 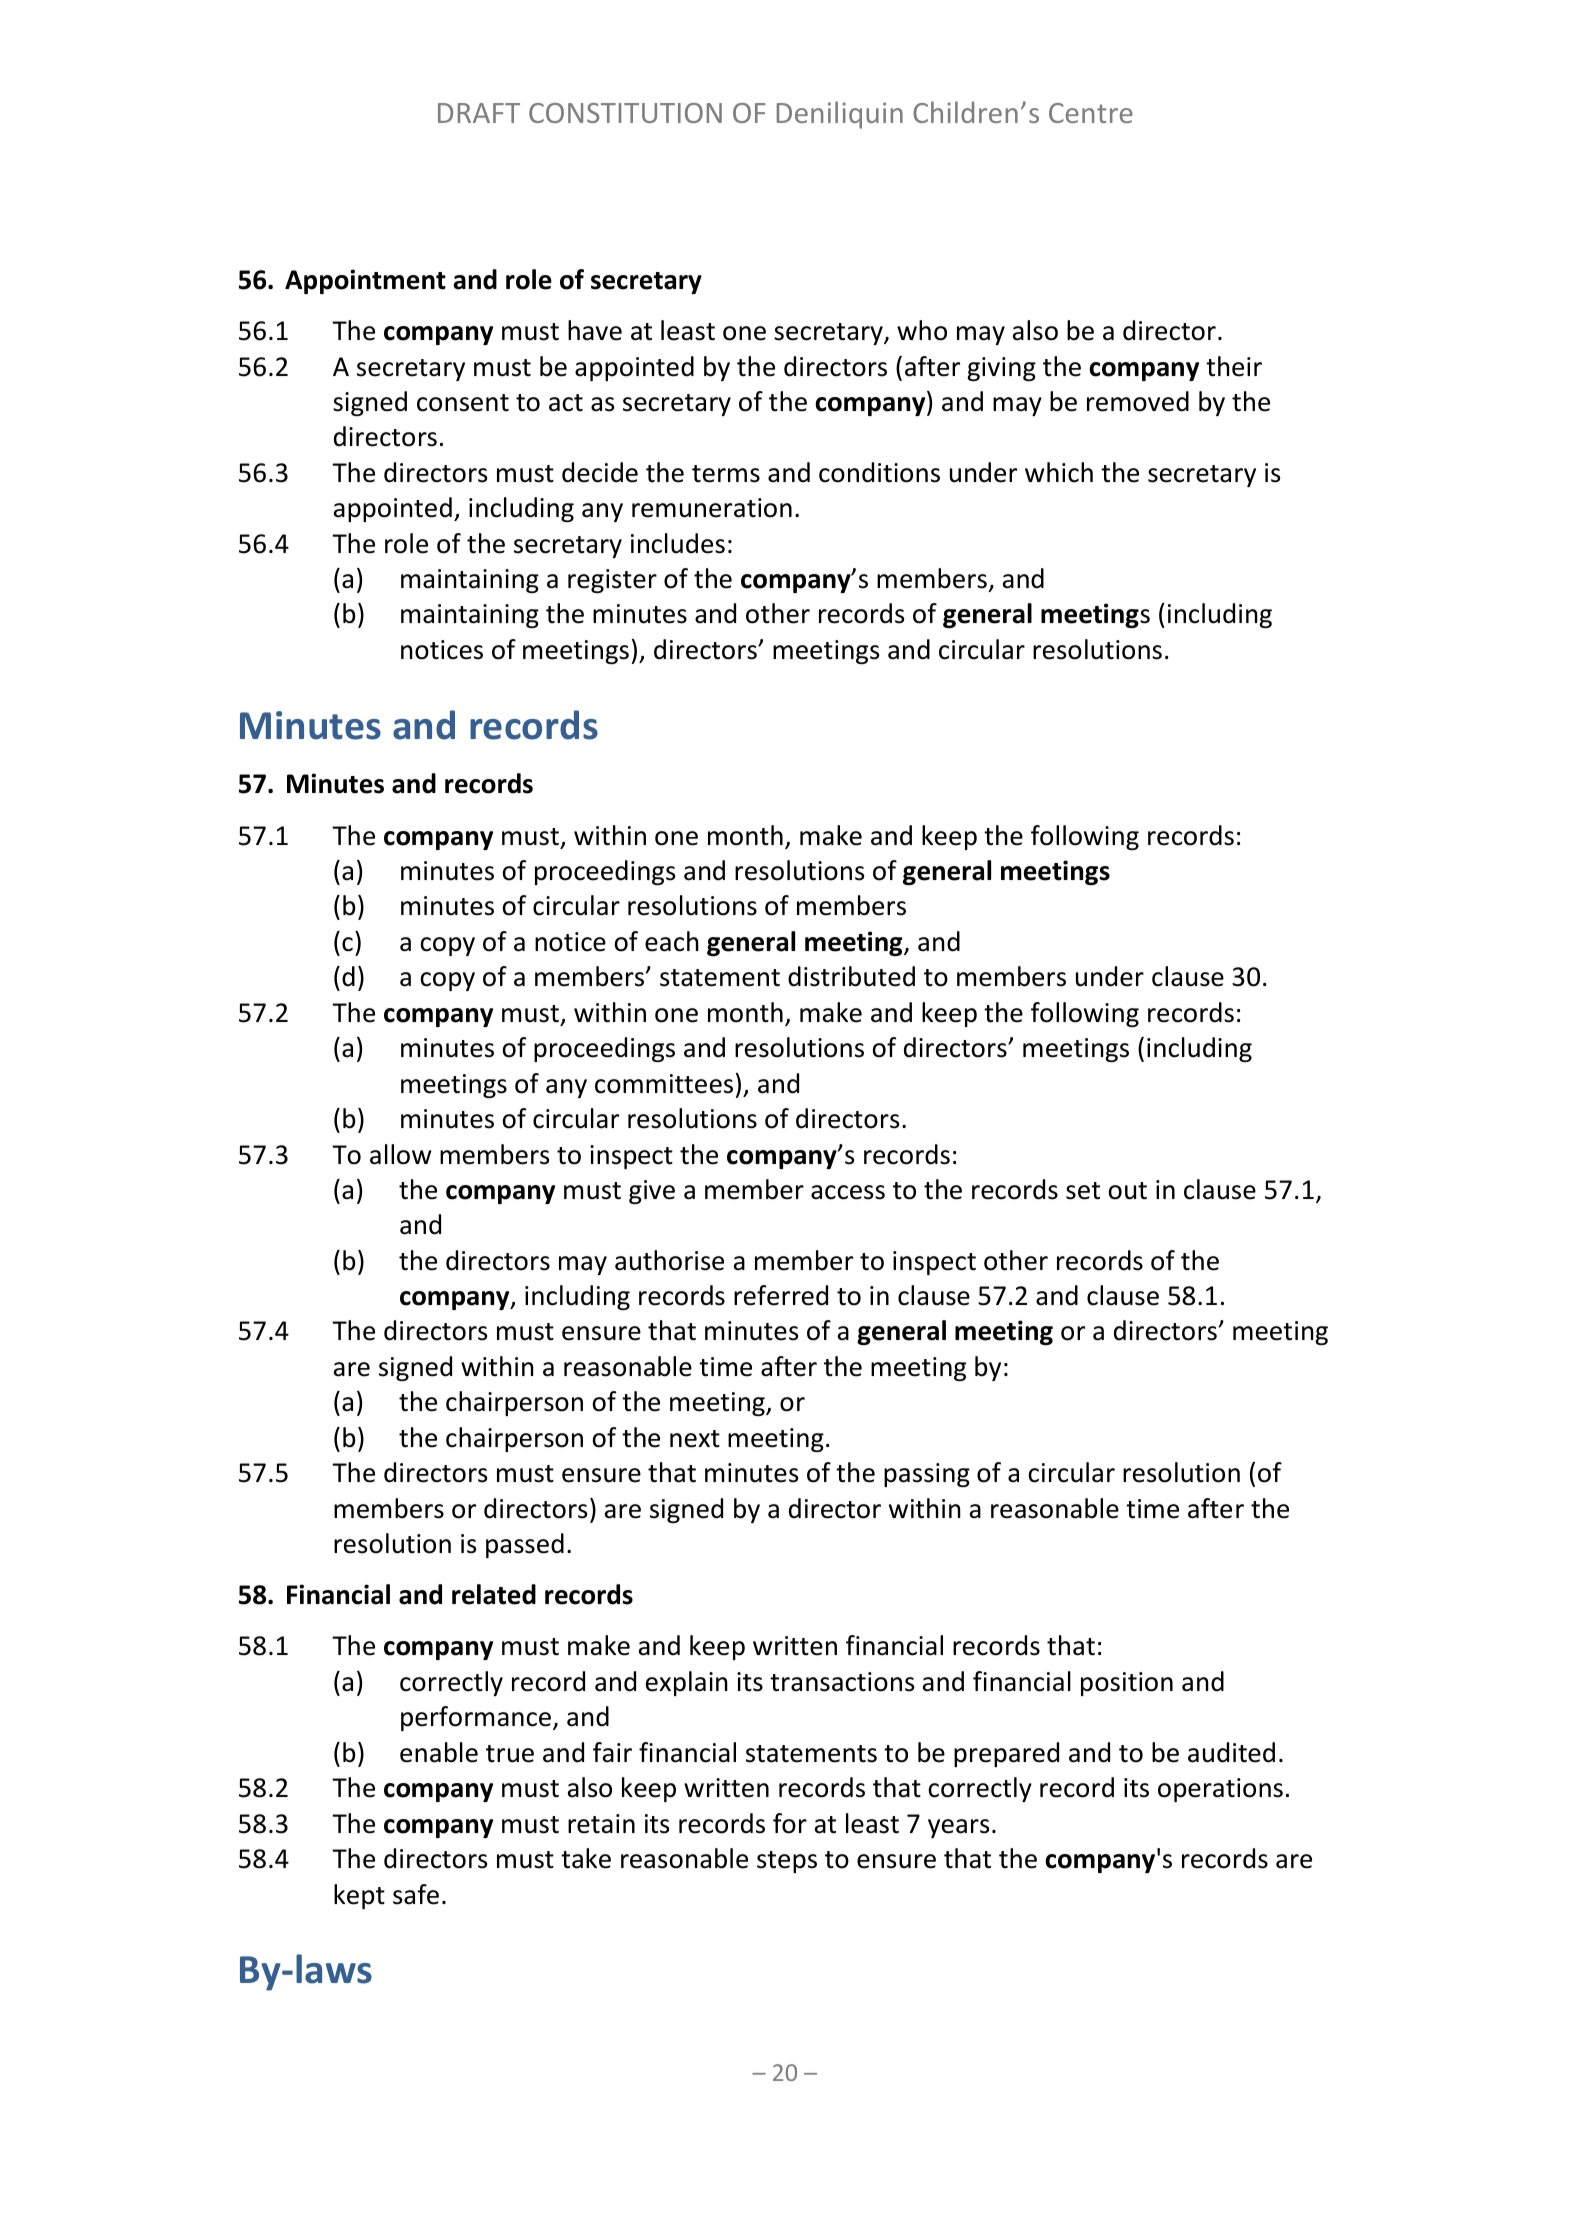 What do you see at coordinates (851, 976) in the page?
I see `distributed` at bounding box center [851, 976].
